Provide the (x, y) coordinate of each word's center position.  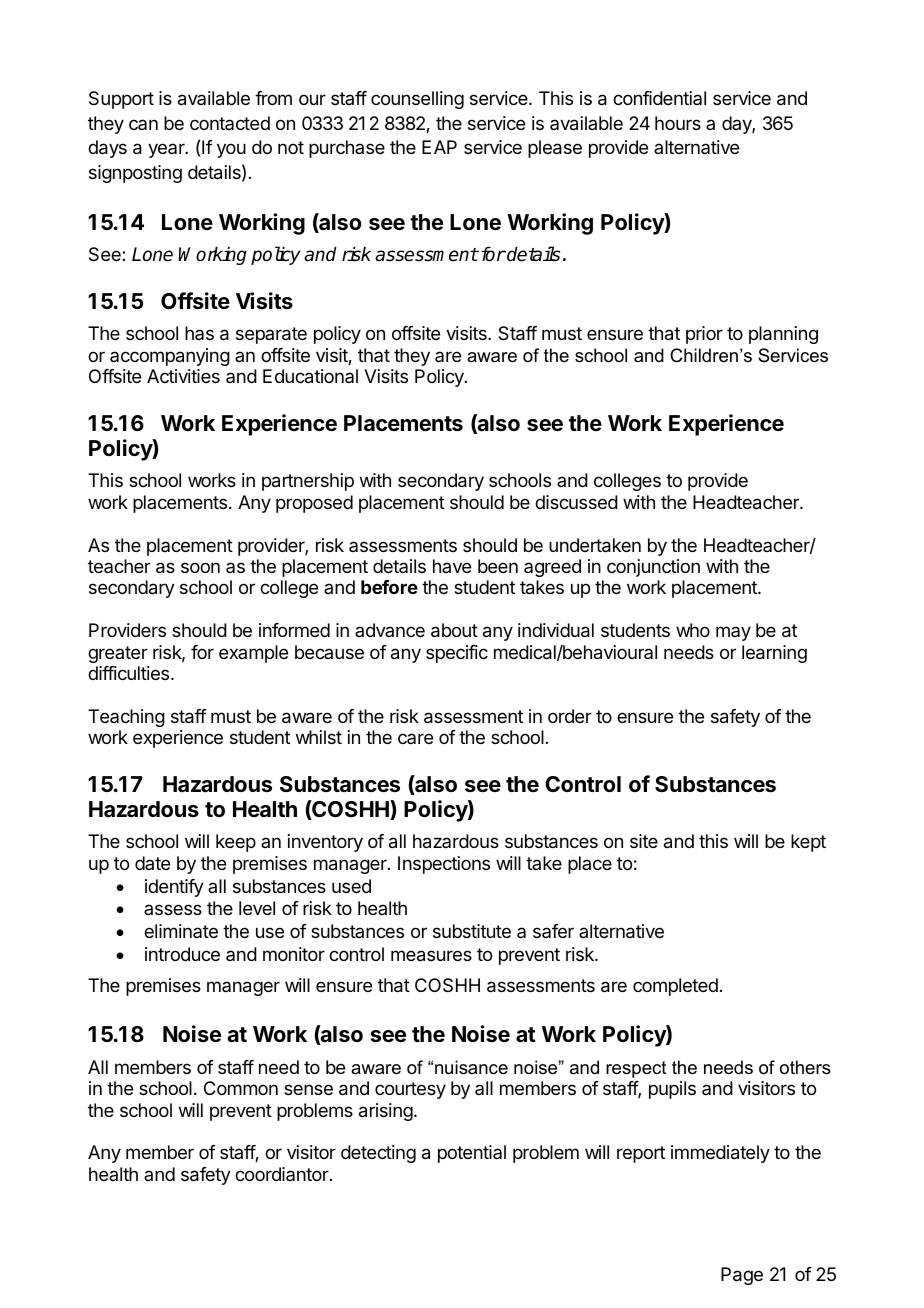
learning (774, 654)
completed (675, 987)
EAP (439, 147)
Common (241, 1088)
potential (472, 1154)
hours (678, 123)
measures (431, 956)
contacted (230, 123)
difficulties (130, 673)
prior (704, 335)
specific (457, 654)
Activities (183, 376)
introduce (182, 954)
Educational (310, 376)
